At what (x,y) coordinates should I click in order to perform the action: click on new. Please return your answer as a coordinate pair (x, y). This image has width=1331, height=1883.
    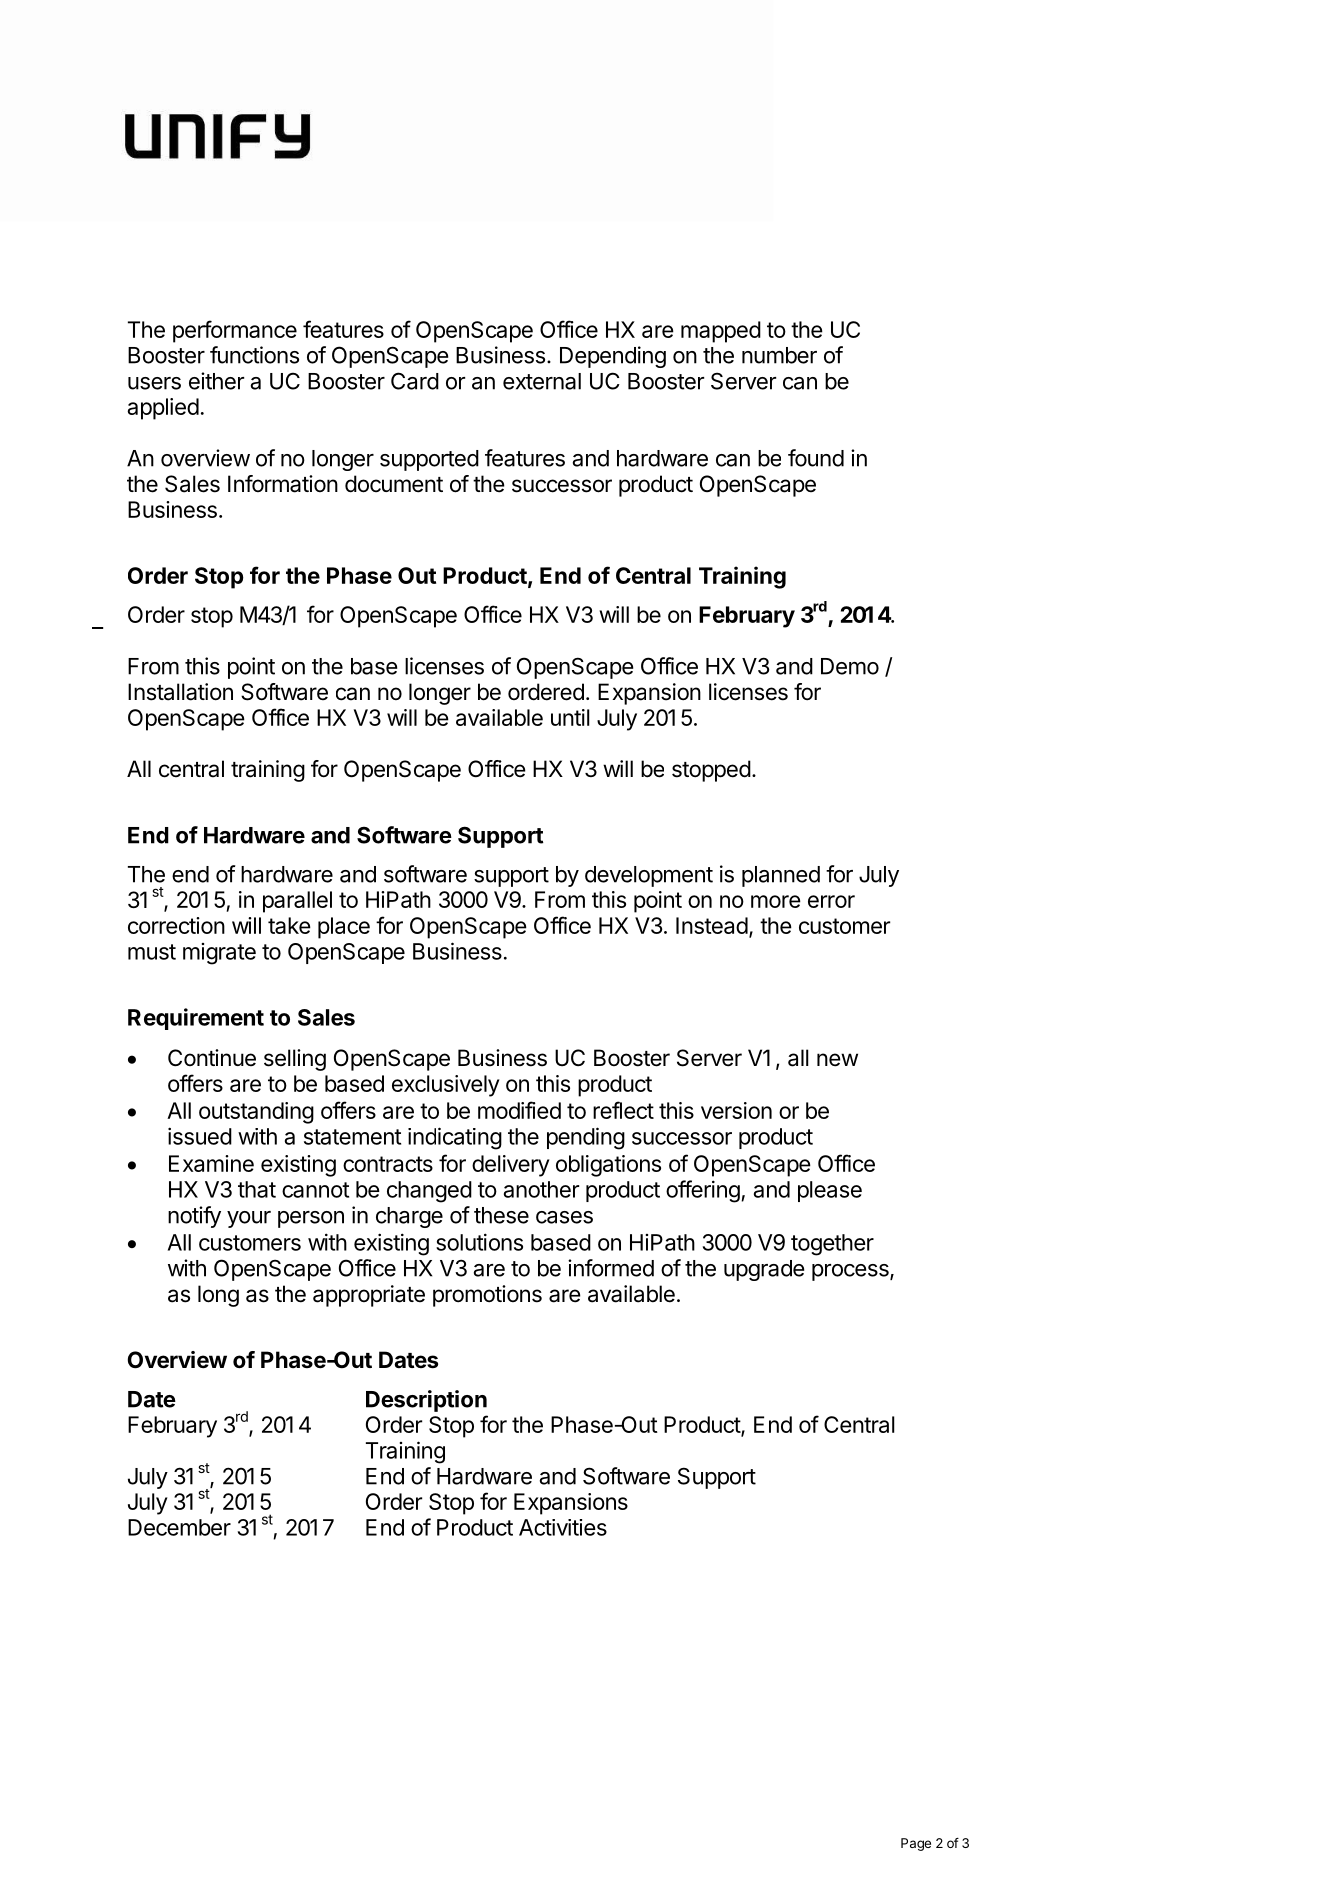
    Looking at the image, I should click on (837, 1060).
